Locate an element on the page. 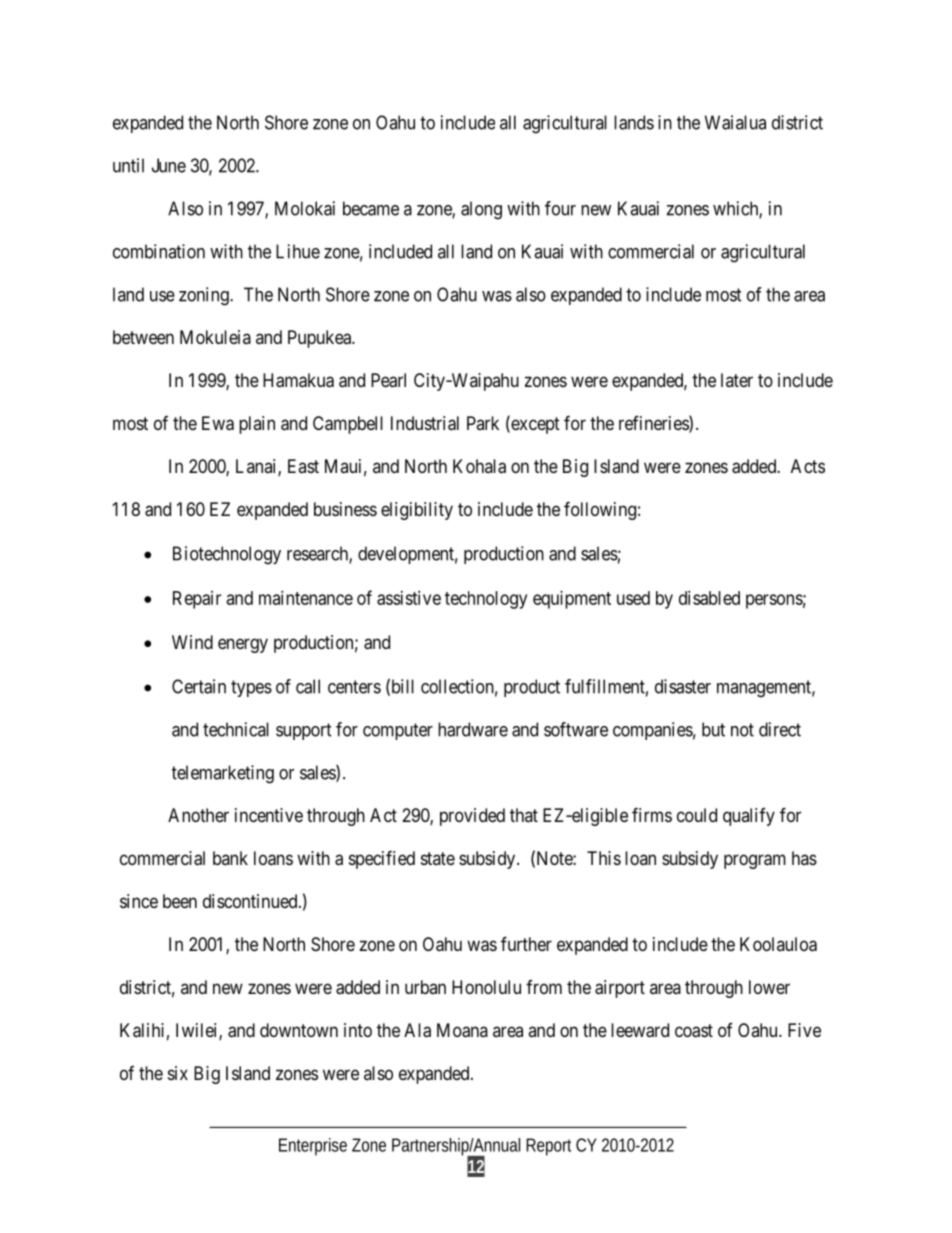 Image resolution: width=952 pixels, height=1233 pixels. eligibility is located at coordinates (417, 511).
